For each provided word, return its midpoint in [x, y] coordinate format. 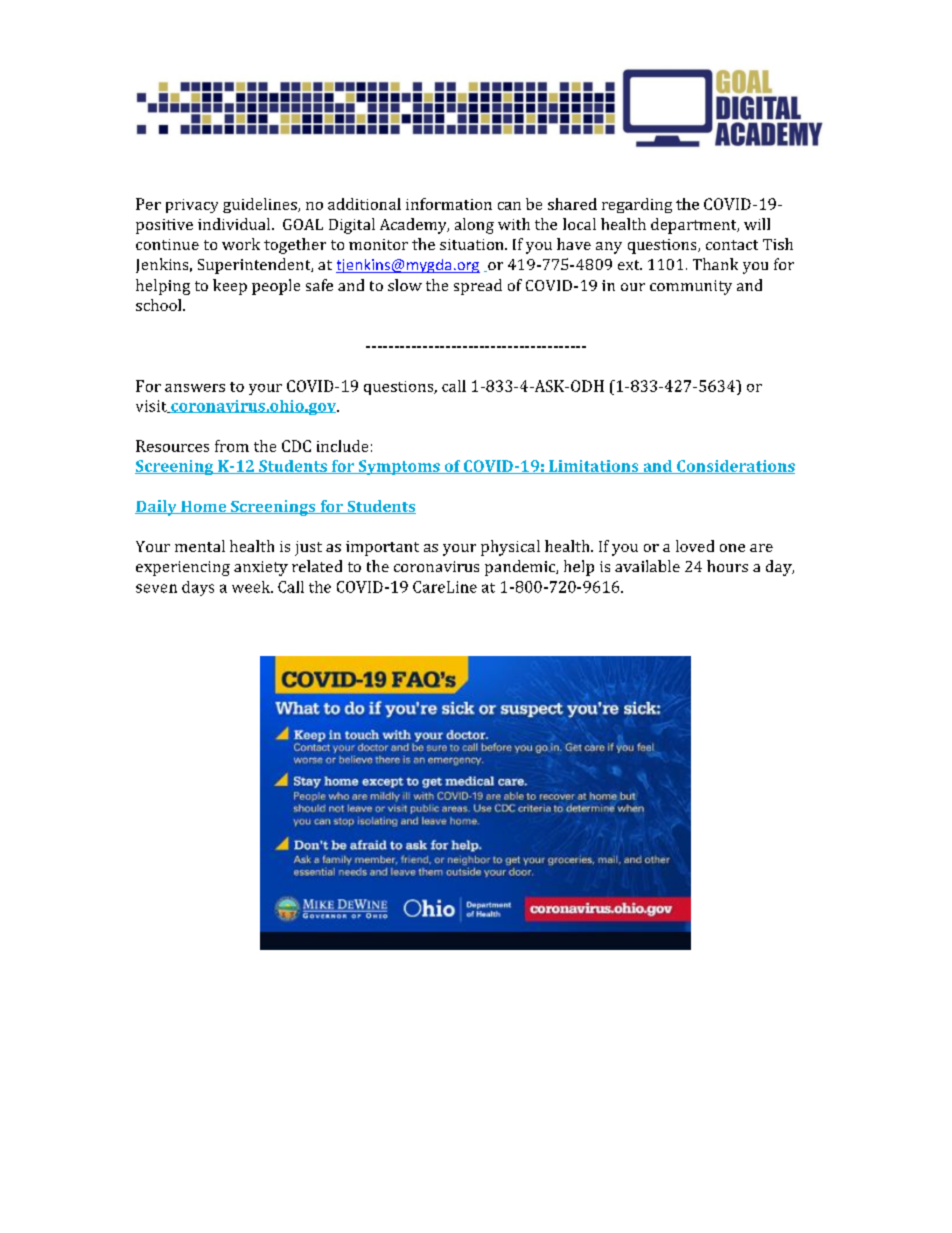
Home [204, 507]
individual [235, 224]
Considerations [735, 467]
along [474, 226]
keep [230, 287]
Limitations [594, 467]
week [252, 587]
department [695, 226]
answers [195, 388]
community [691, 287]
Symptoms [399, 467]
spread [478, 287]
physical [510, 548]
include [342, 446]
